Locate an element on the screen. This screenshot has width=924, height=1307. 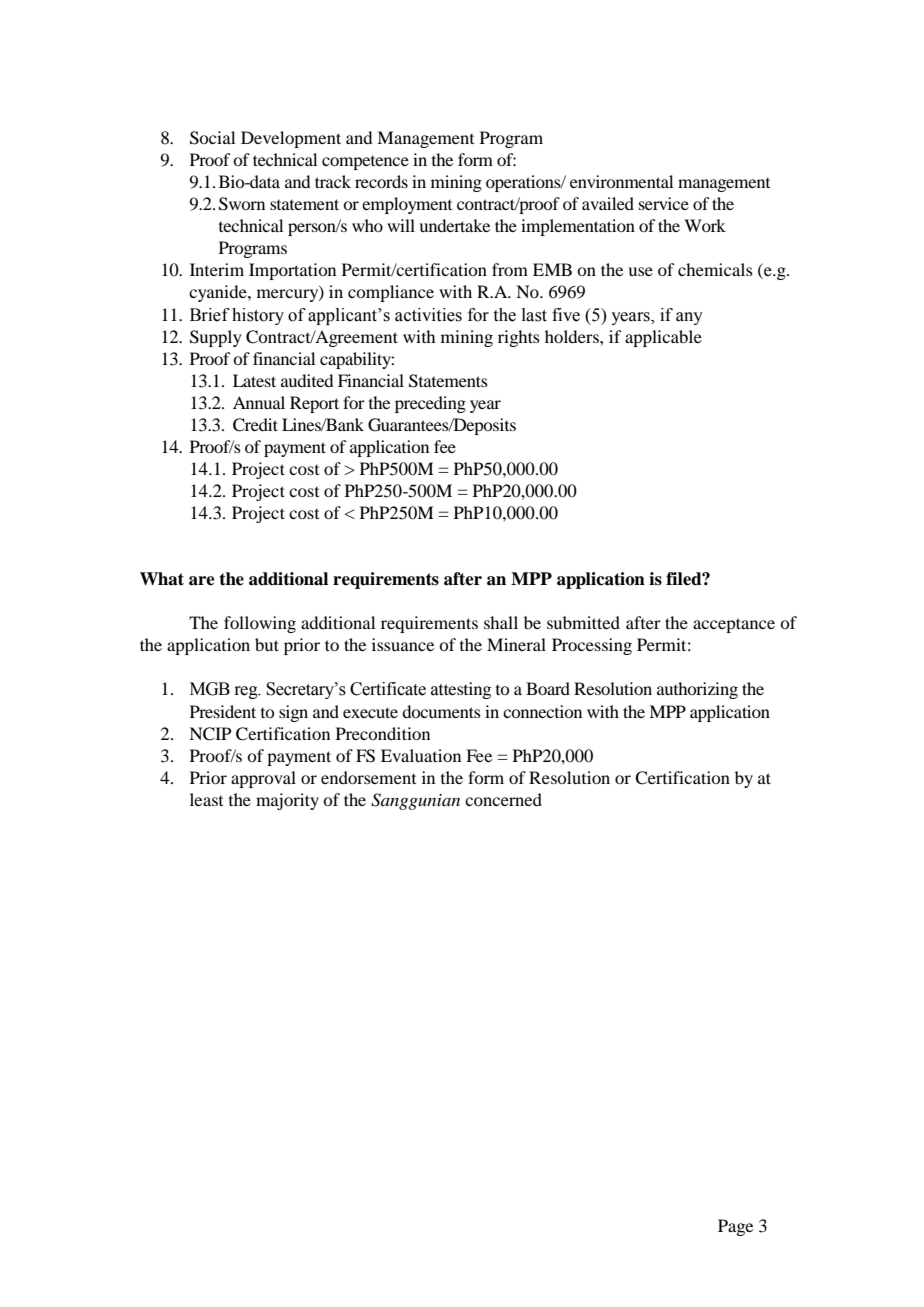
Social is located at coordinates (212, 138).
